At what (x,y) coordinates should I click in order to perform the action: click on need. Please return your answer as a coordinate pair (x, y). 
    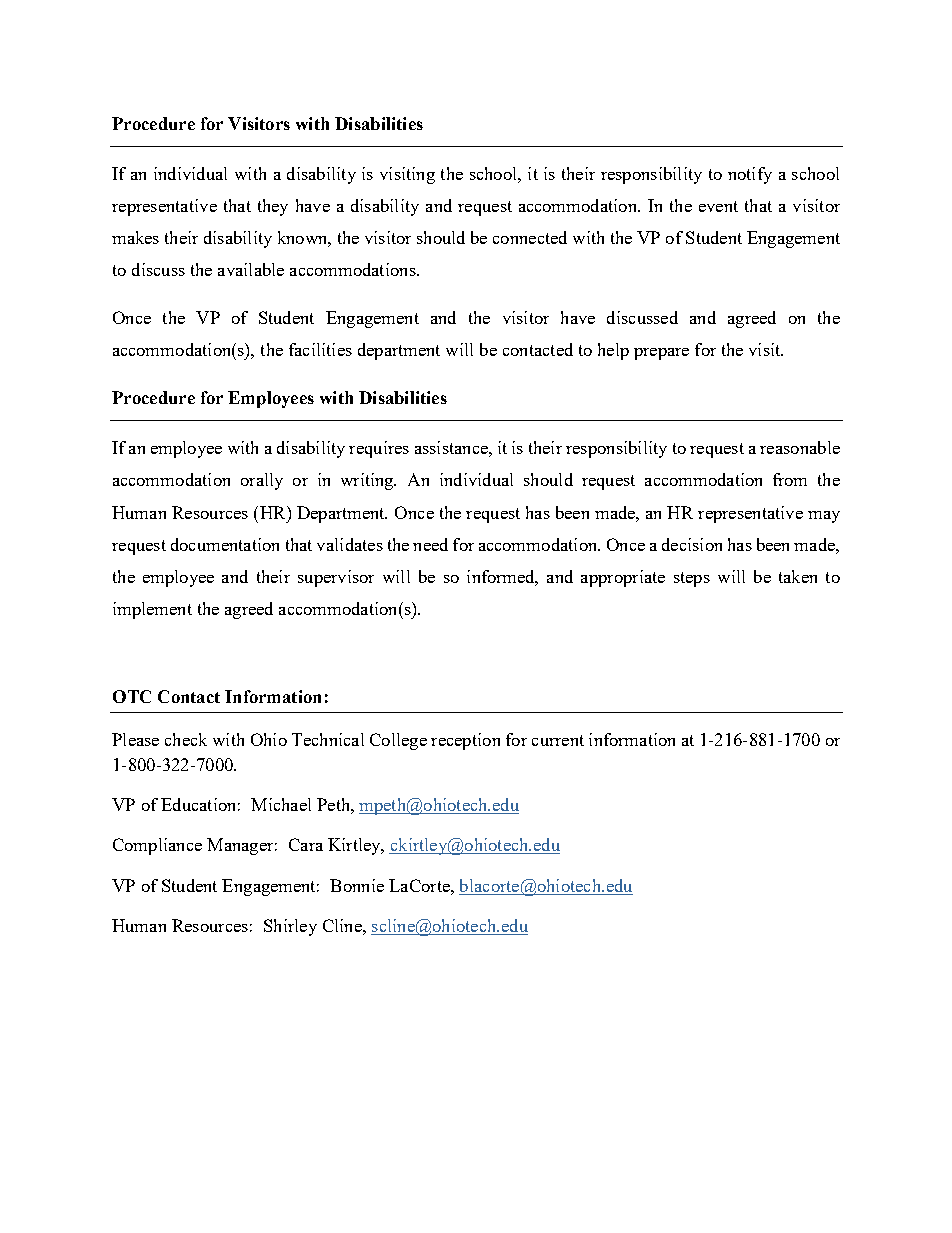
    Looking at the image, I should click on (430, 544).
